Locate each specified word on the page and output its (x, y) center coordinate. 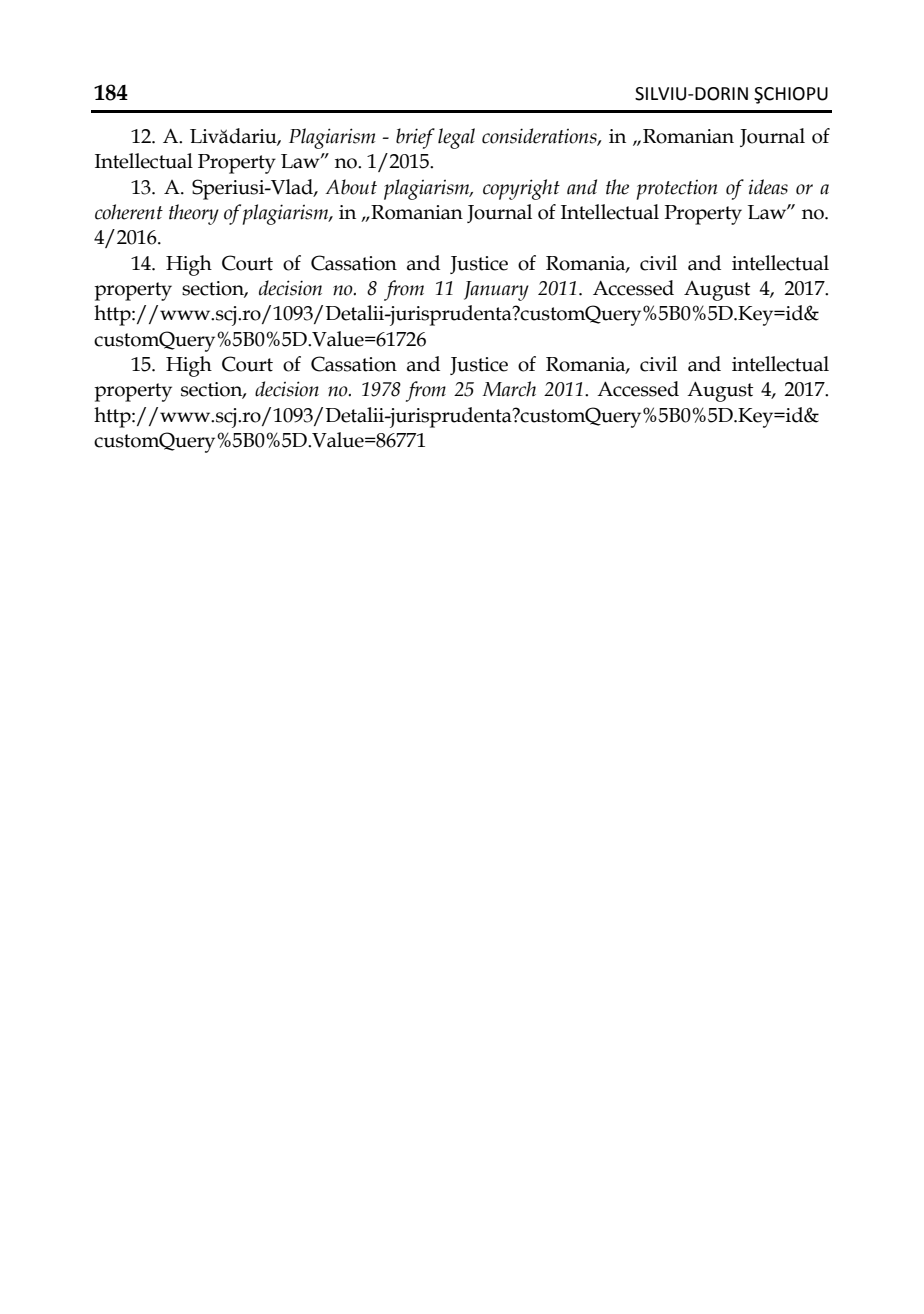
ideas (768, 187)
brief (415, 138)
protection (677, 190)
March (509, 389)
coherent (129, 212)
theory (194, 214)
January (496, 291)
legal (456, 138)
